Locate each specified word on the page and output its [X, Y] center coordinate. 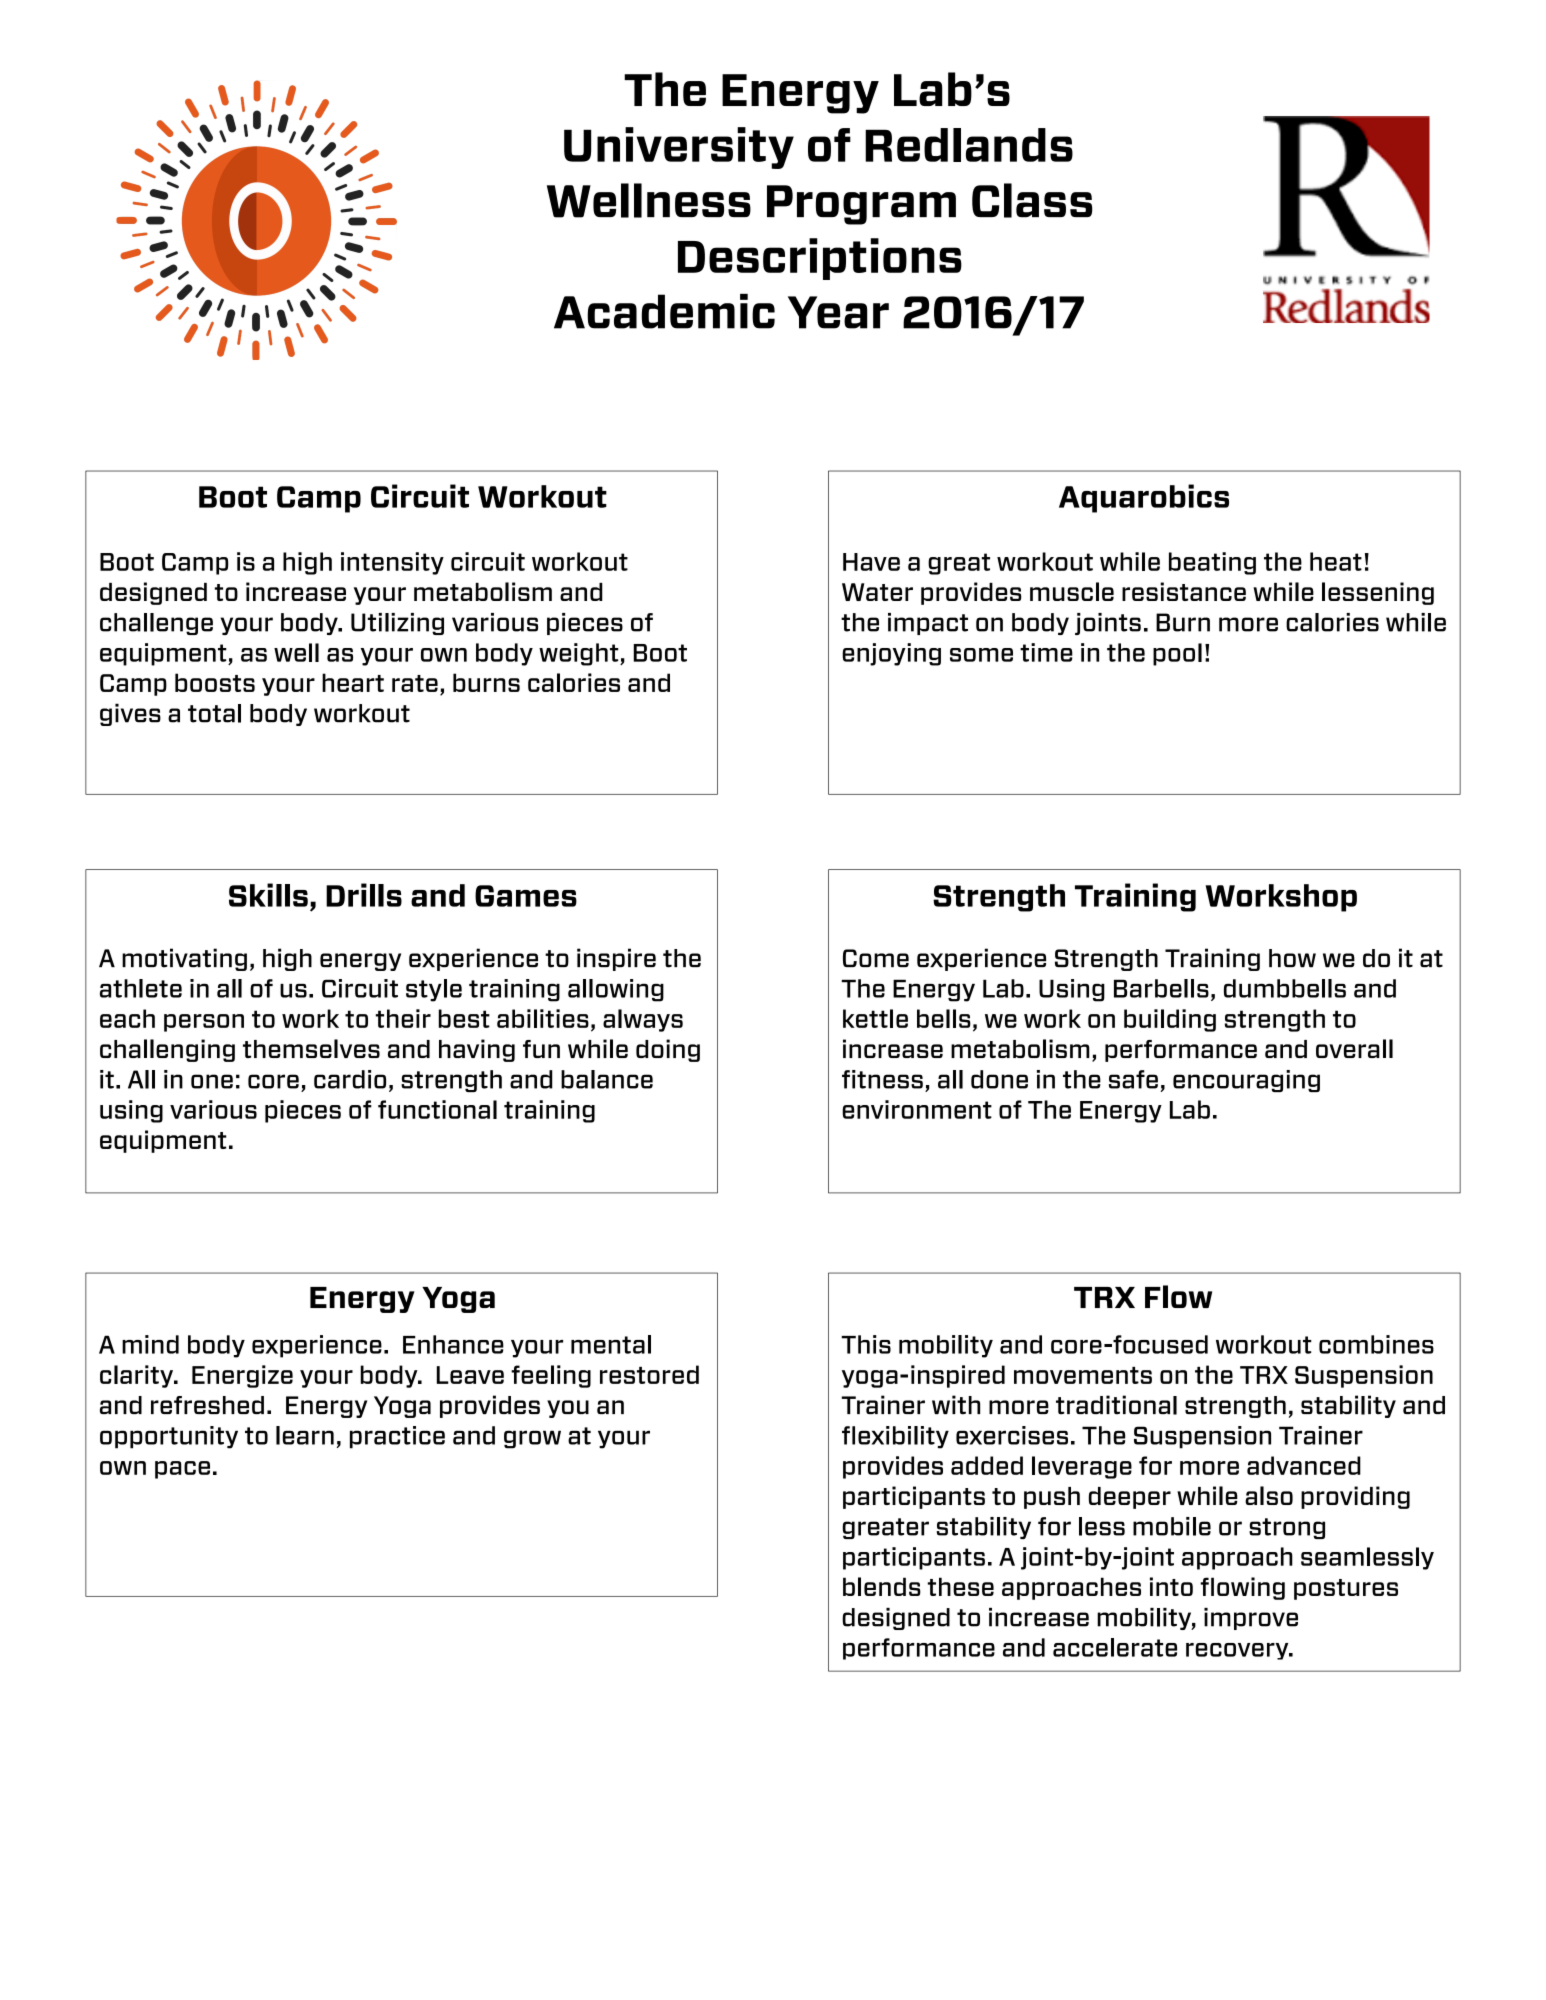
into [1171, 1586]
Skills [268, 895]
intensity [392, 563]
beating [1212, 563]
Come [876, 958]
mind [150, 1344]
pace [182, 1470]
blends [882, 1586]
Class [1032, 200]
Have [871, 562]
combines [1376, 1344]
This [866, 1344]
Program [861, 205]
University [679, 148]
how [1292, 958]
